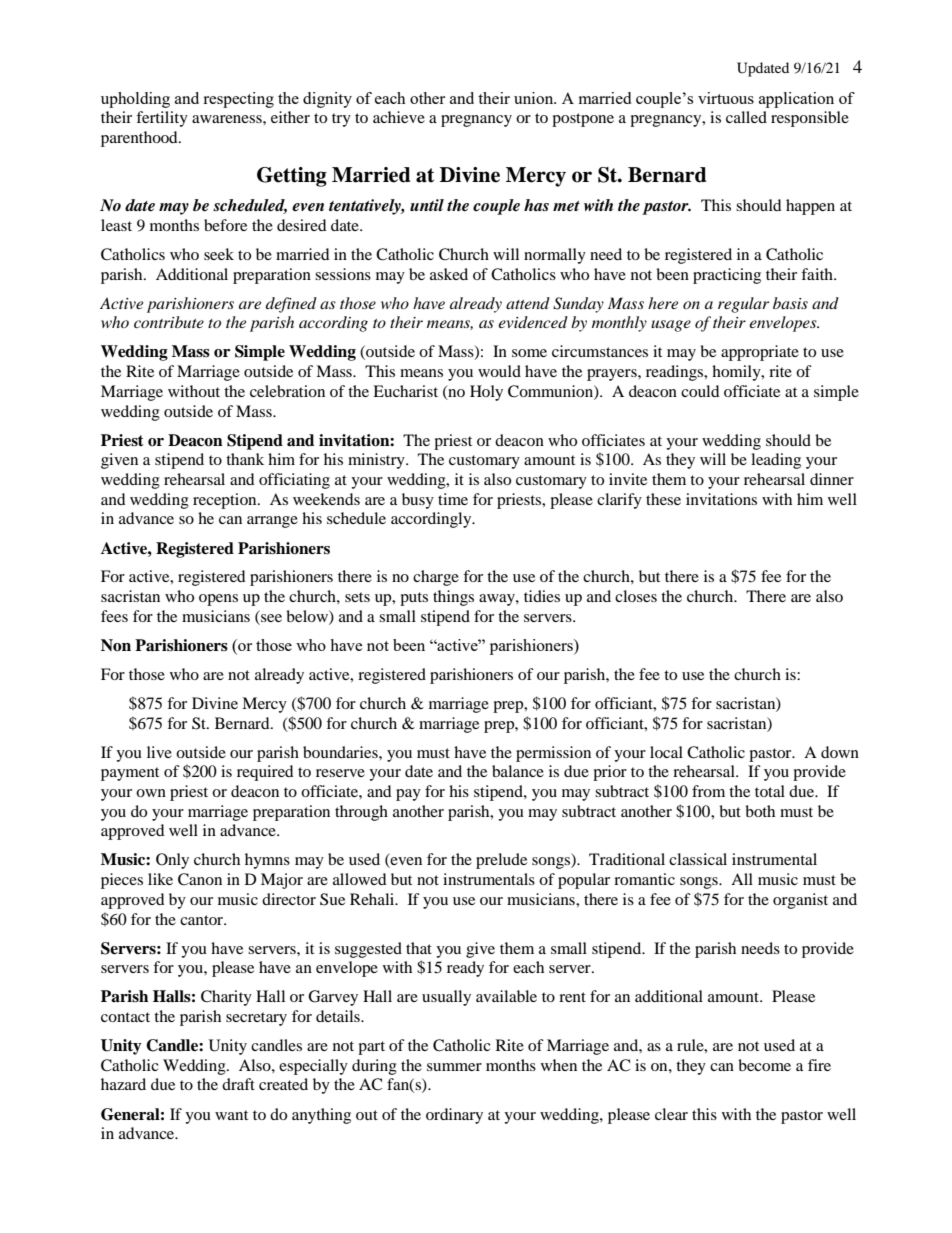 This screenshot has width=952, height=1233. Describe the element at coordinates (162, 119) in the screenshot. I see `fertility` at that location.
